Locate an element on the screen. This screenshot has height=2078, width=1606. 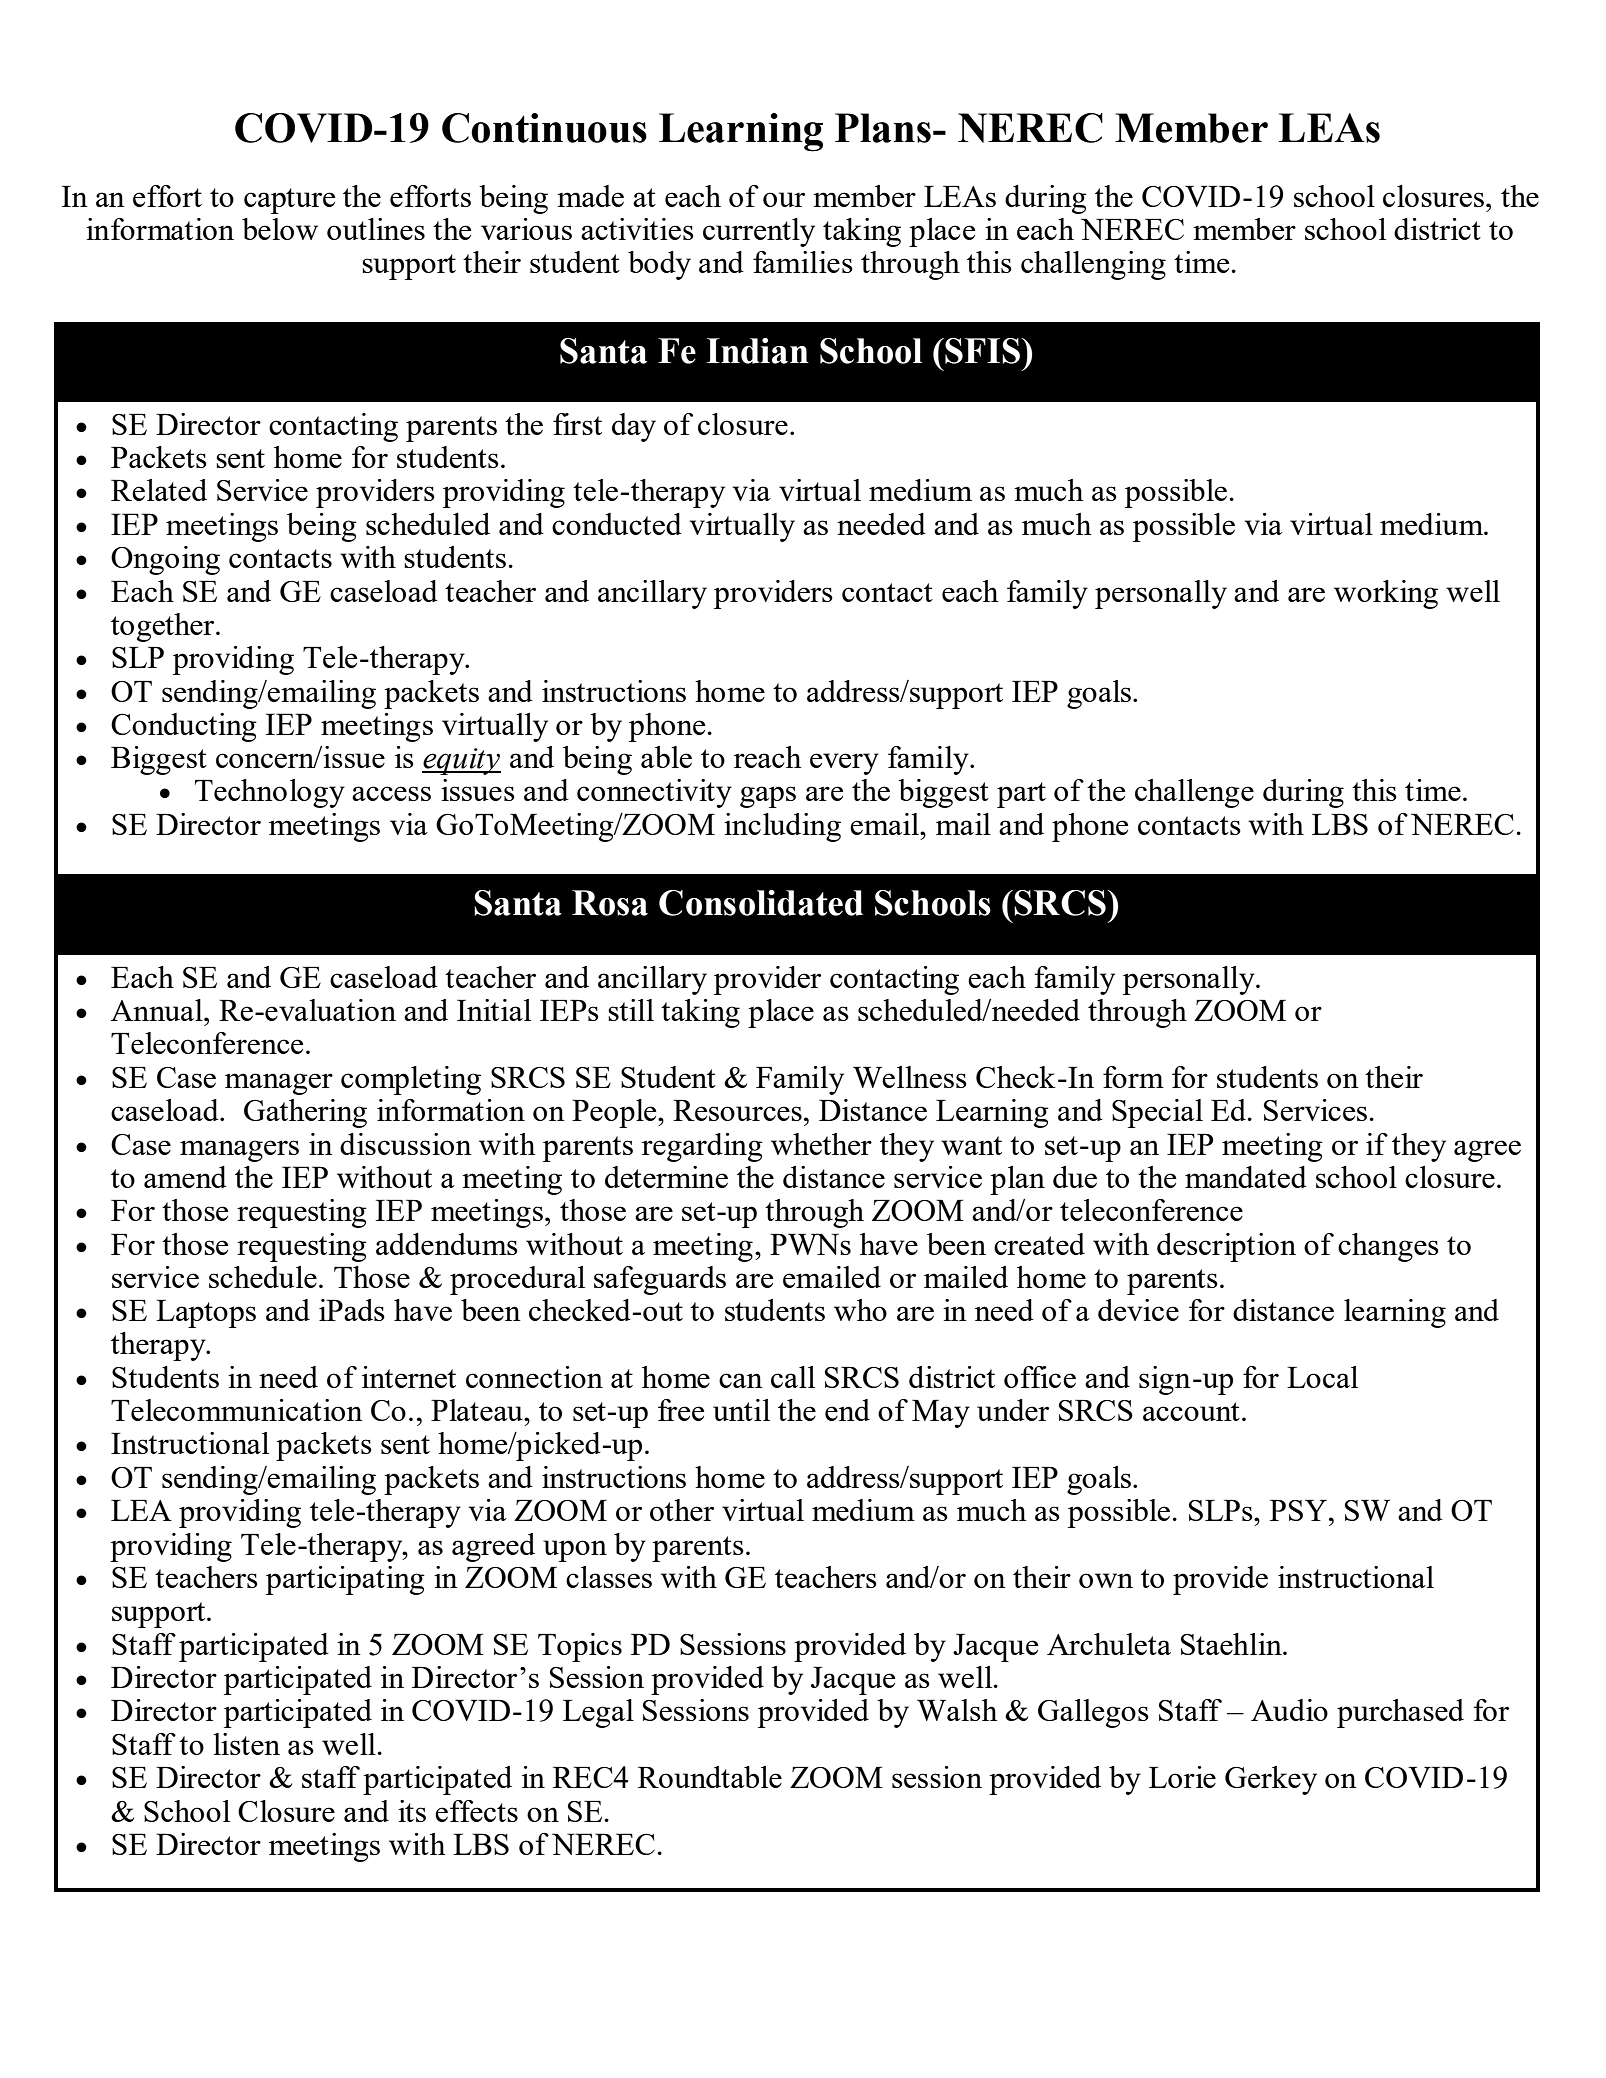
capture is located at coordinates (289, 201).
